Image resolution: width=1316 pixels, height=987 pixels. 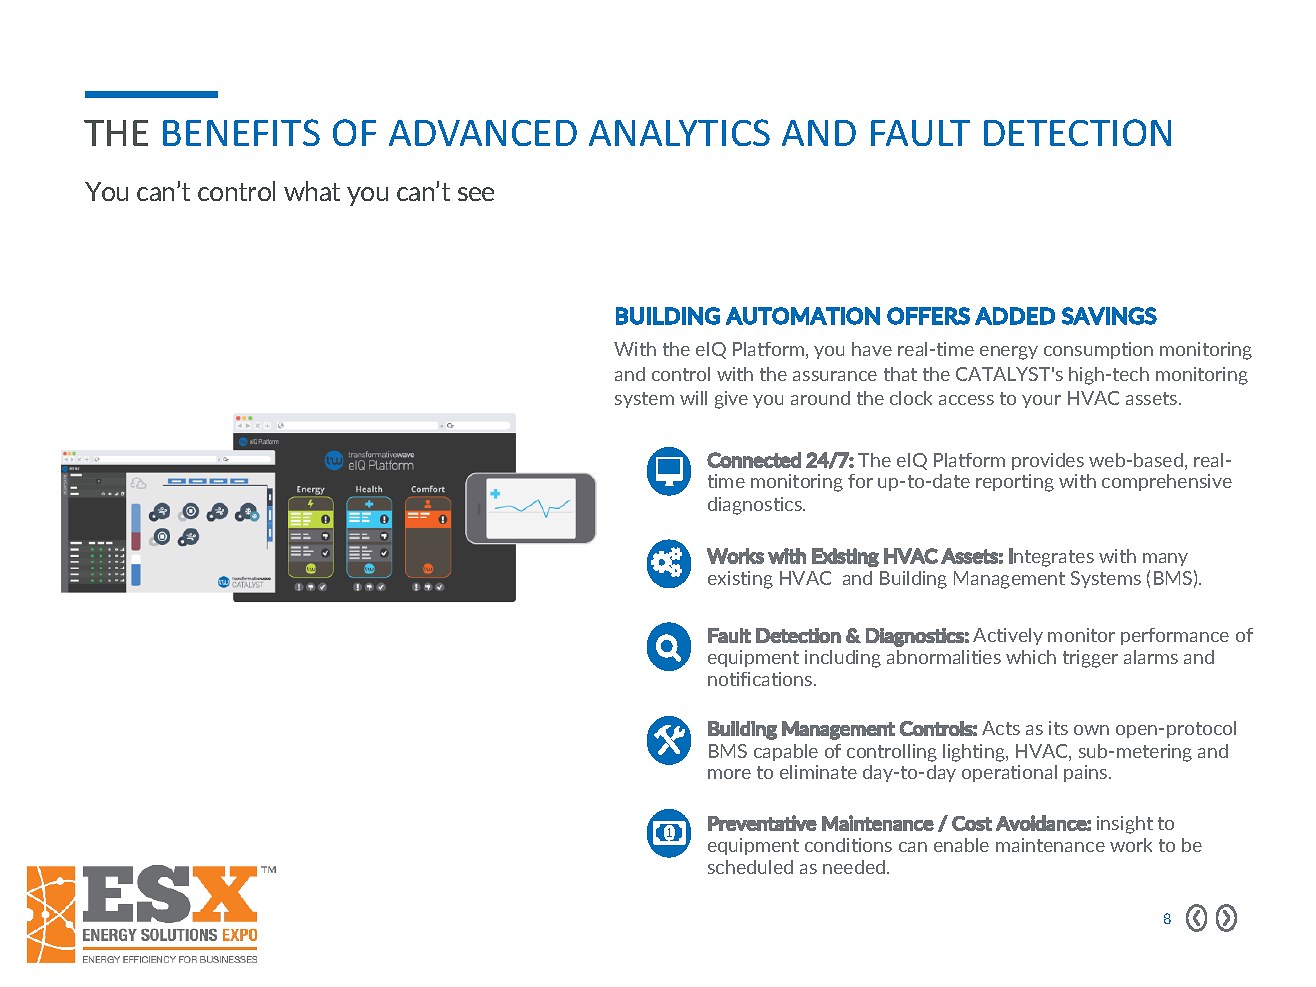 What do you see at coordinates (1015, 483) in the screenshot?
I see `reporting` at bounding box center [1015, 483].
